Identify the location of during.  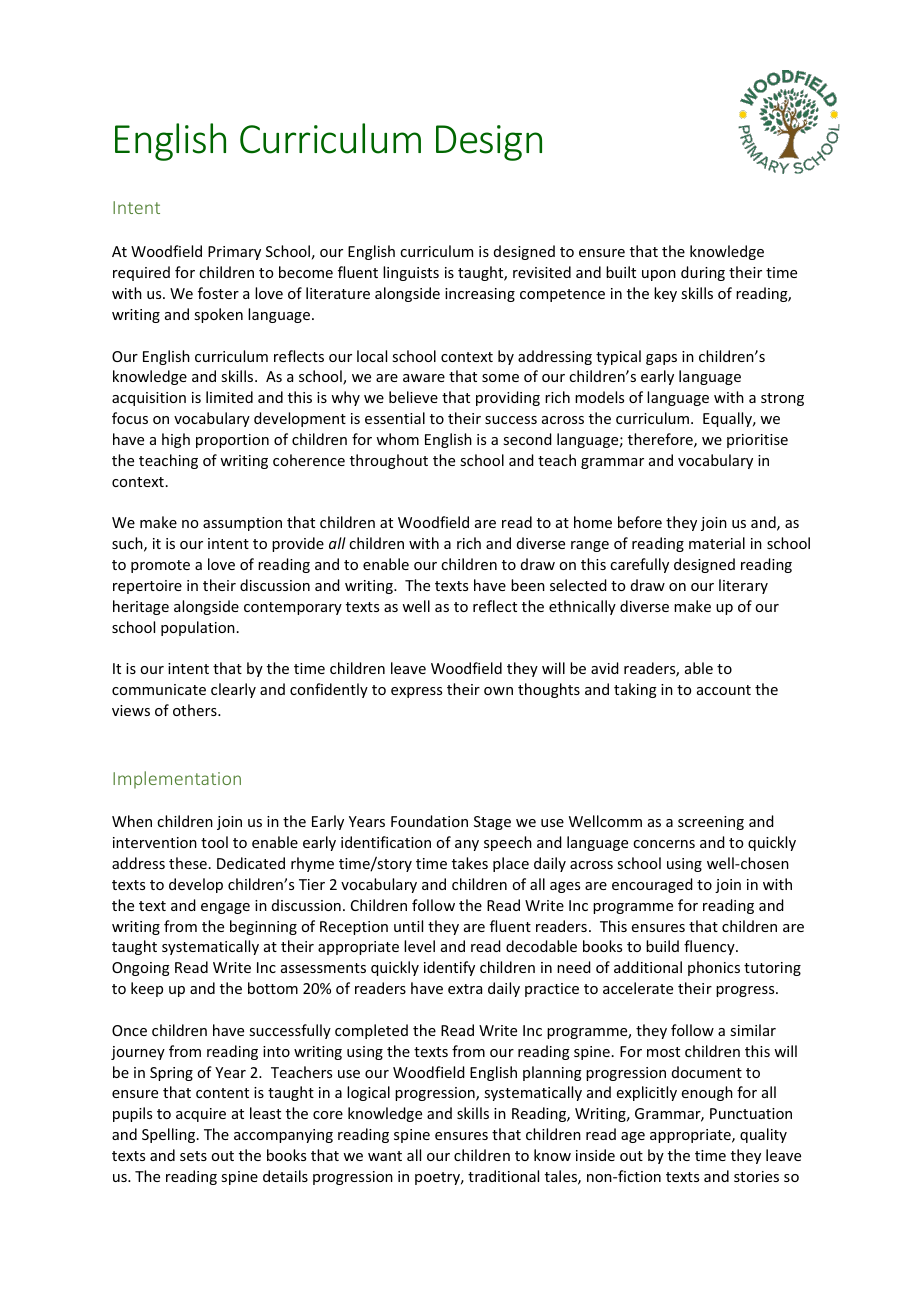
(703, 273).
